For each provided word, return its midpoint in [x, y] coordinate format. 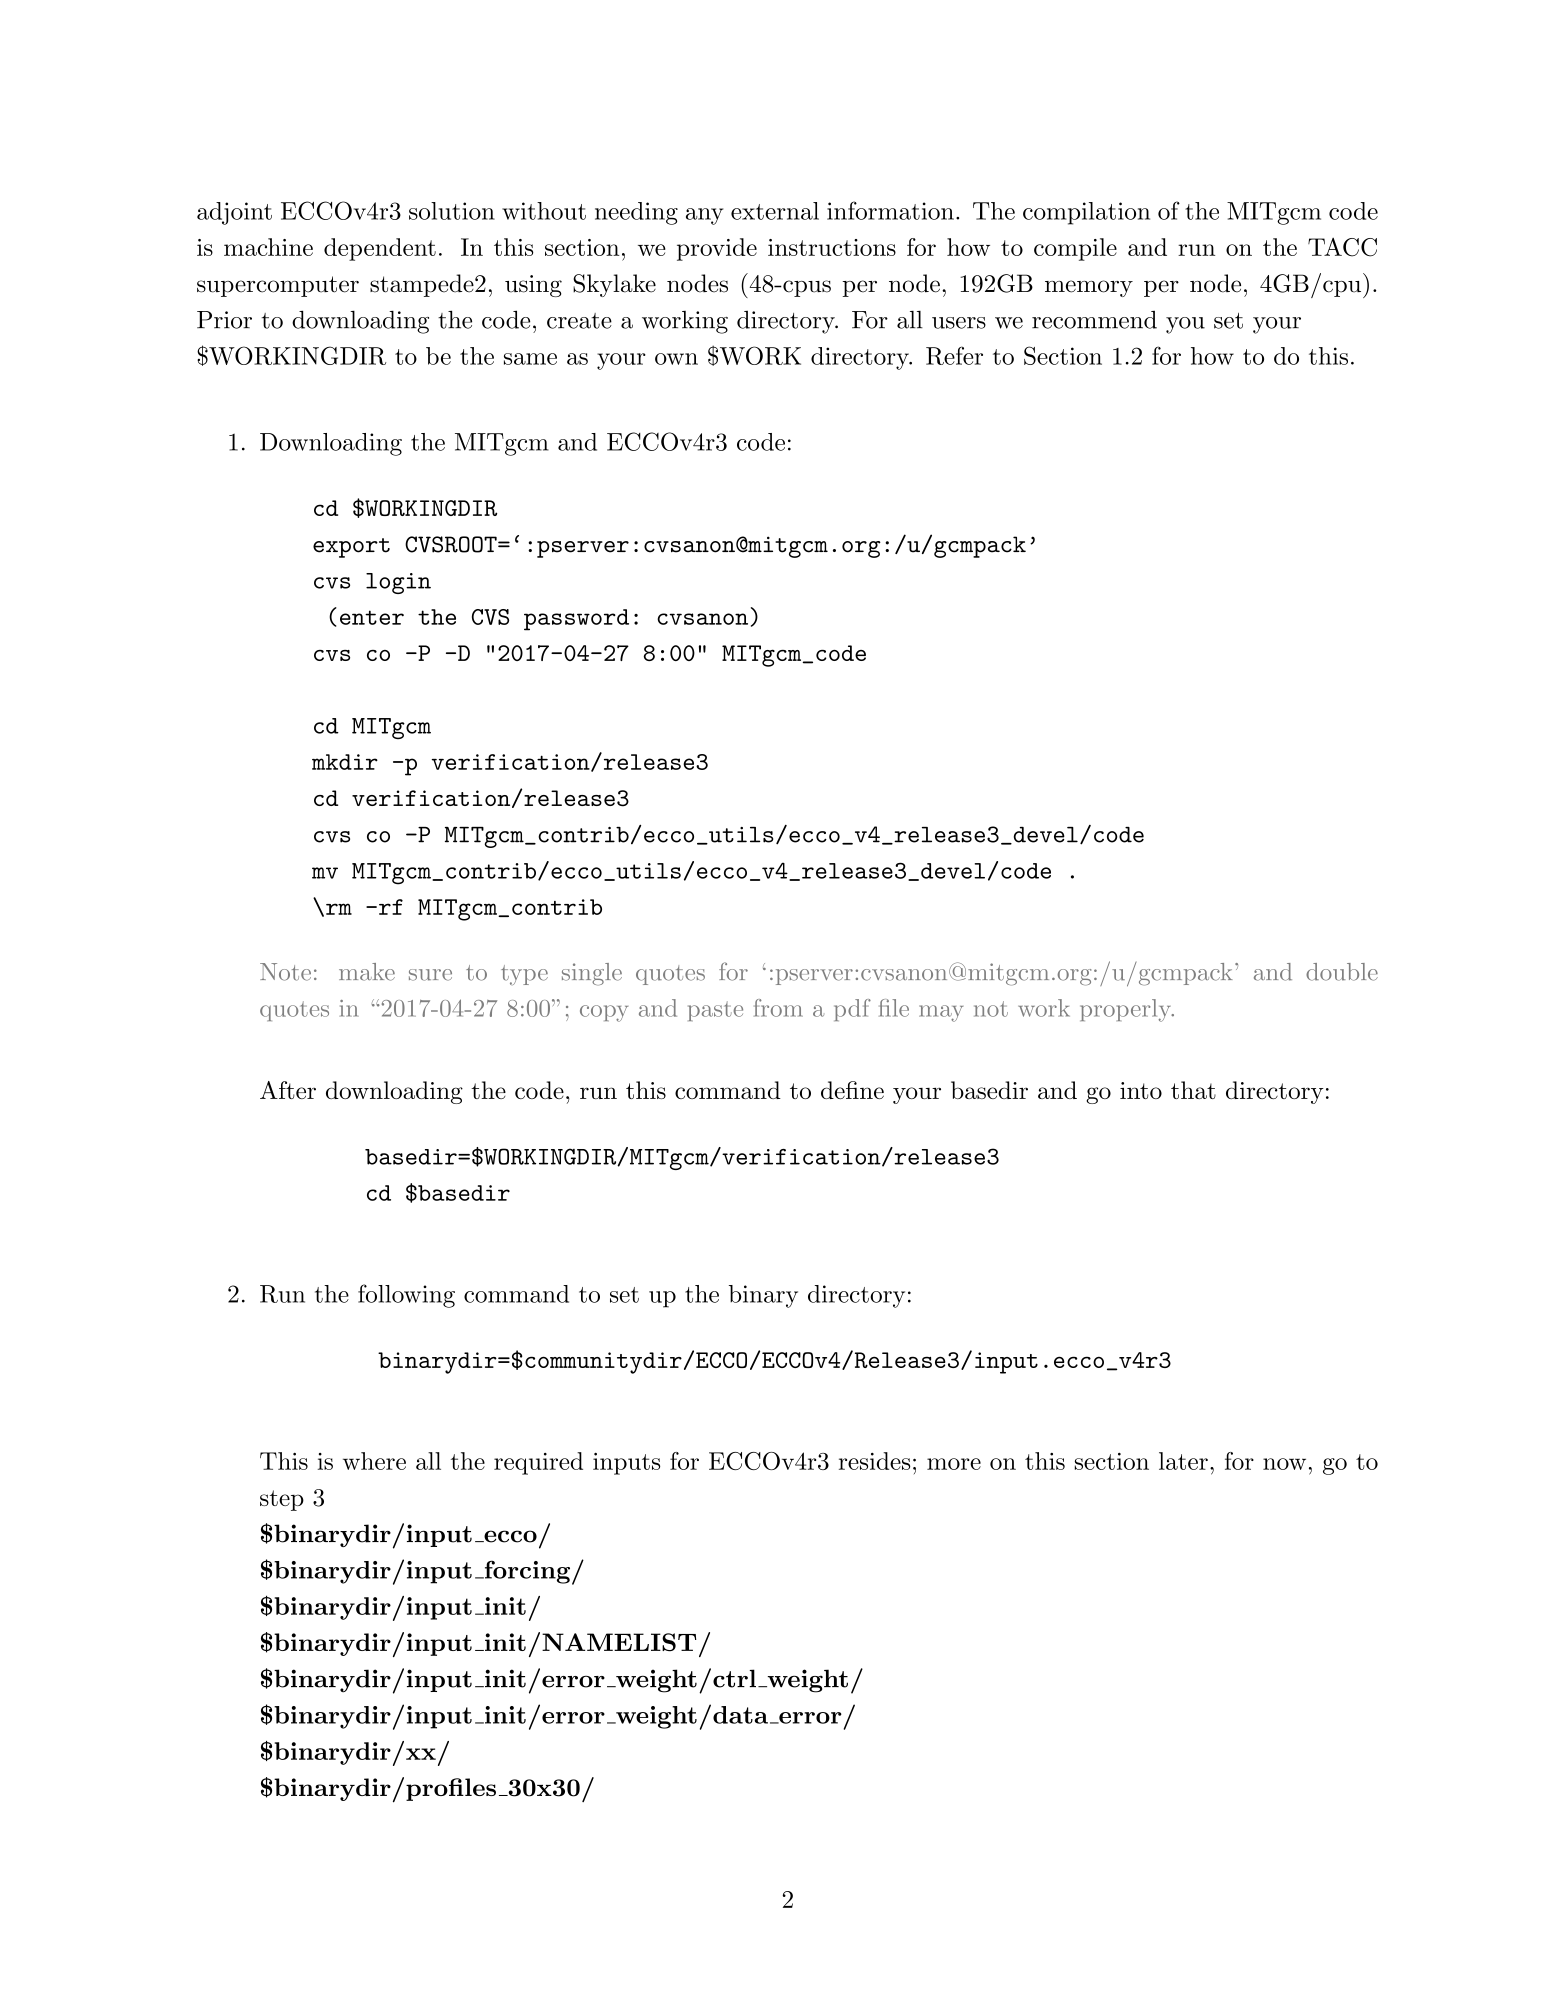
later [1183, 1461]
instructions [832, 247]
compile [1075, 249]
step [282, 1500]
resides [874, 1461]
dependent [380, 249]
